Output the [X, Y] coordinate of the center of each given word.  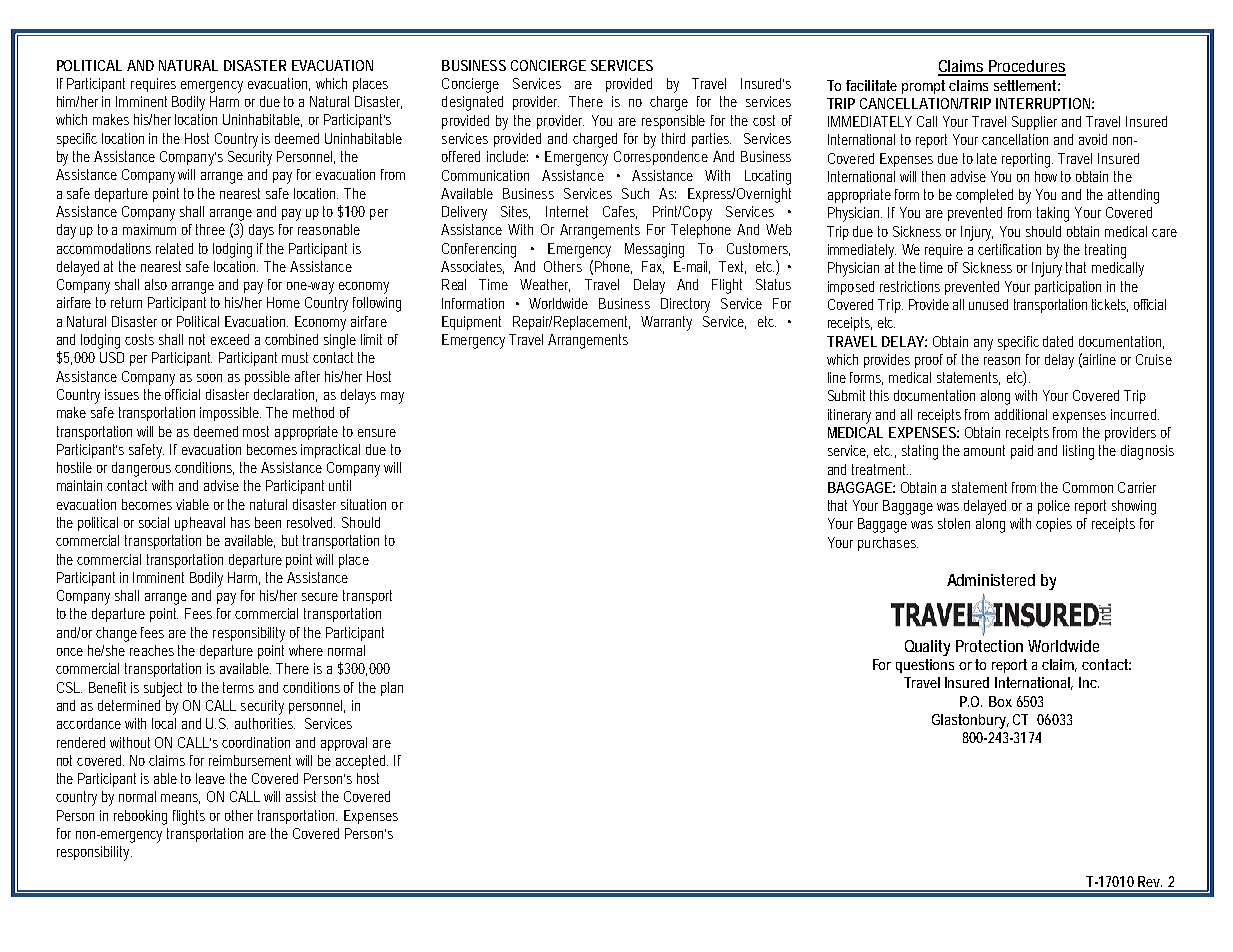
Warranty [666, 323]
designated [472, 103]
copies [1054, 525]
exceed [230, 339]
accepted [362, 762]
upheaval [200, 524]
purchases [888, 544]
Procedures [1026, 67]
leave [210, 778]
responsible [673, 122]
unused [988, 304]
